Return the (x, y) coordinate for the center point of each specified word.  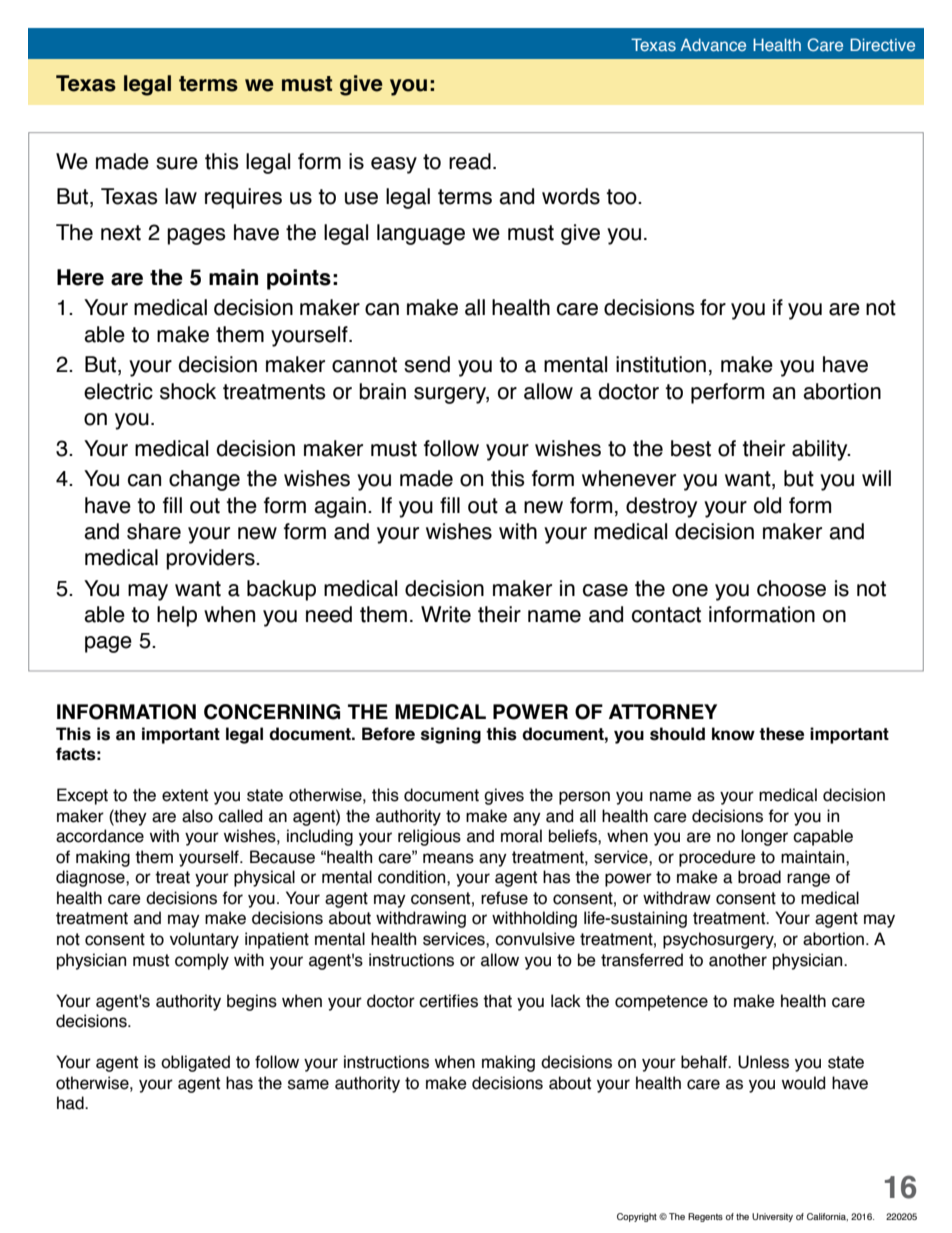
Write (446, 614)
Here (80, 277)
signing (451, 735)
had (71, 1103)
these (781, 734)
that (497, 1001)
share (154, 531)
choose (791, 588)
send (427, 364)
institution (661, 364)
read (470, 161)
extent (185, 795)
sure (177, 163)
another (738, 960)
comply (202, 961)
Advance (713, 44)
